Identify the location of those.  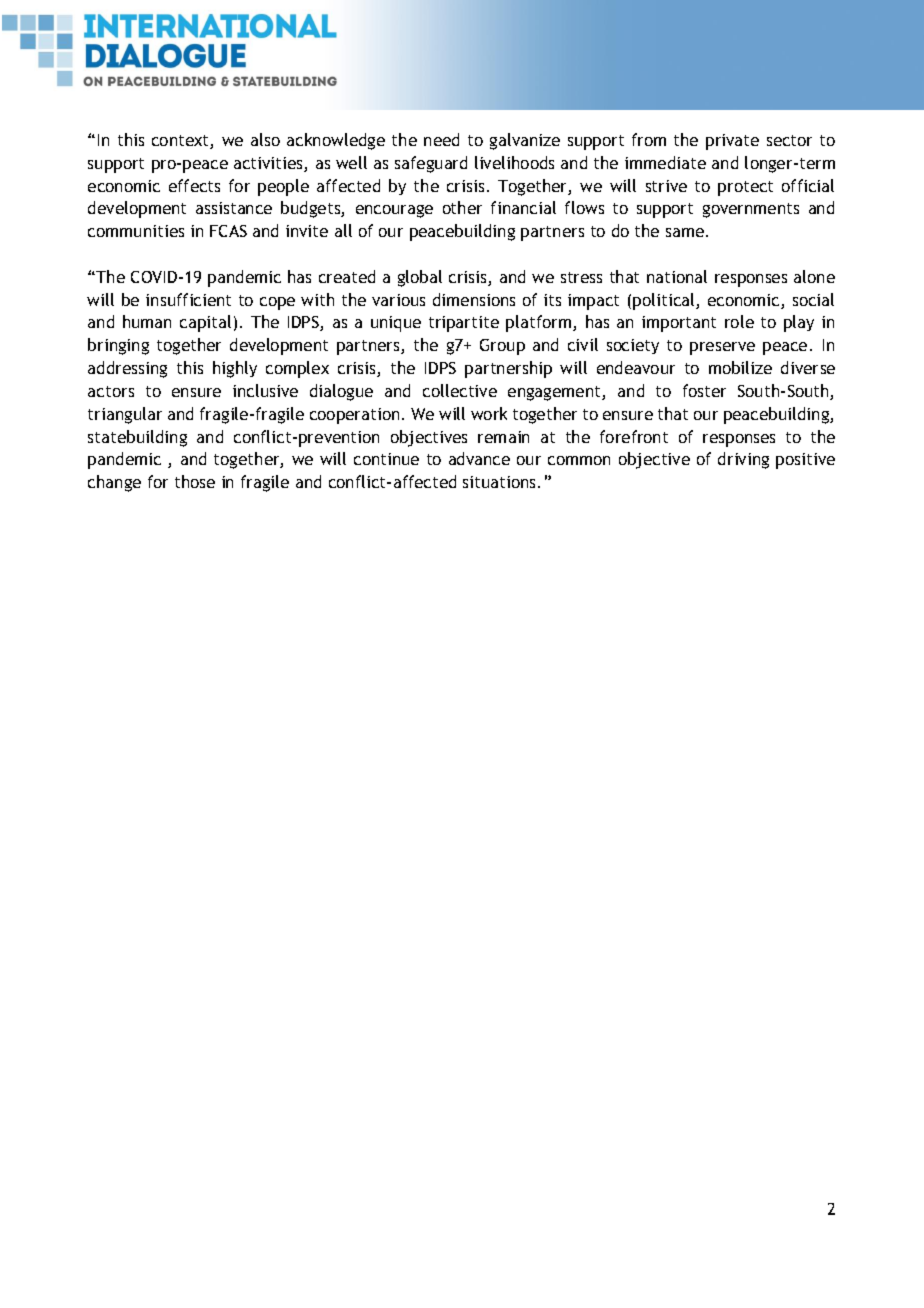
(195, 481).
